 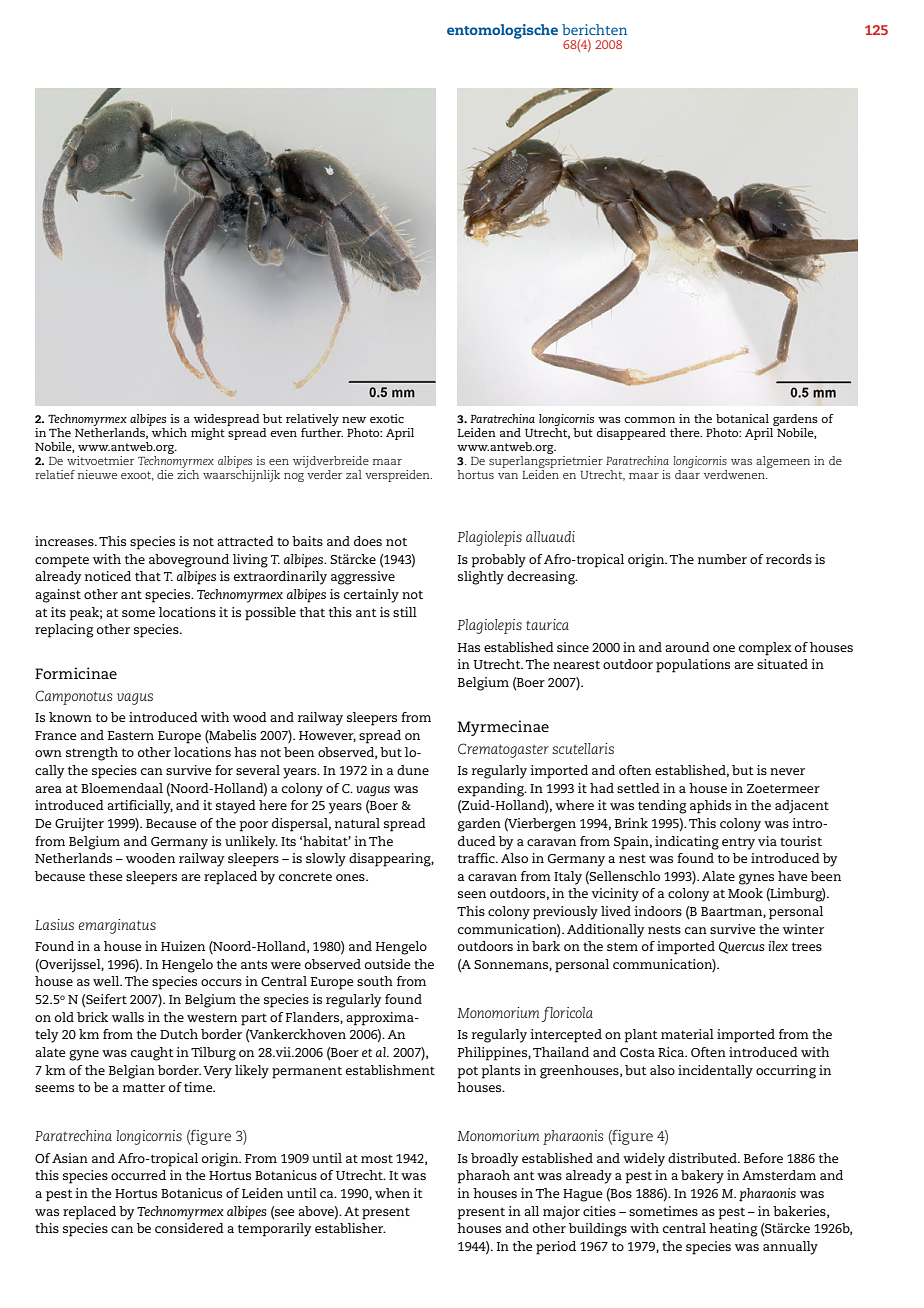 I want to click on when, so click(x=392, y=1193).
